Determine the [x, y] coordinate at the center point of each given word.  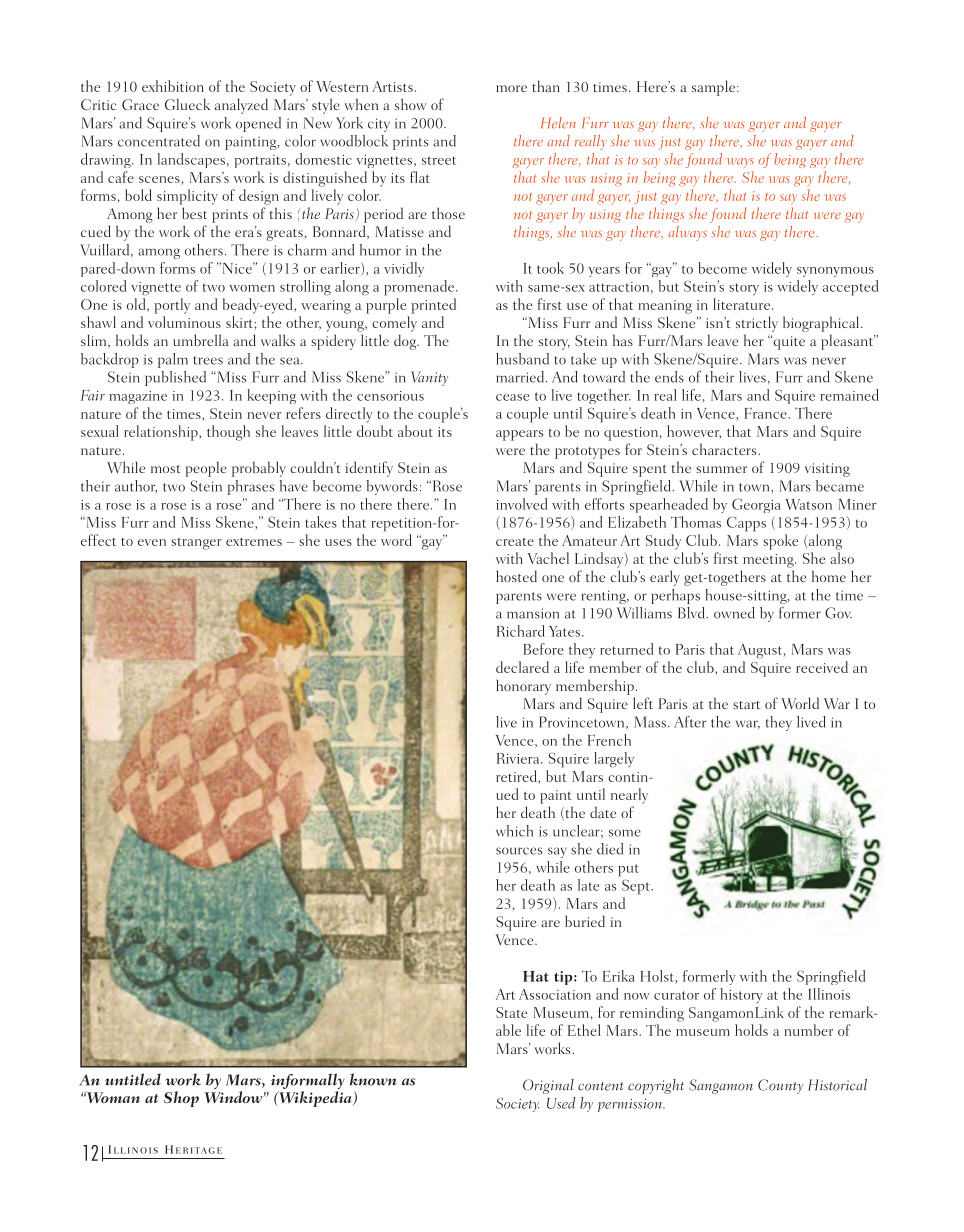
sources [519, 851]
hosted [516, 576]
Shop [181, 1099]
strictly [757, 324]
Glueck [187, 104]
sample [715, 88]
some [625, 833]
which [514, 831]
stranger [196, 543]
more [511, 88]
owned [734, 613]
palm [173, 360]
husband [522, 359]
